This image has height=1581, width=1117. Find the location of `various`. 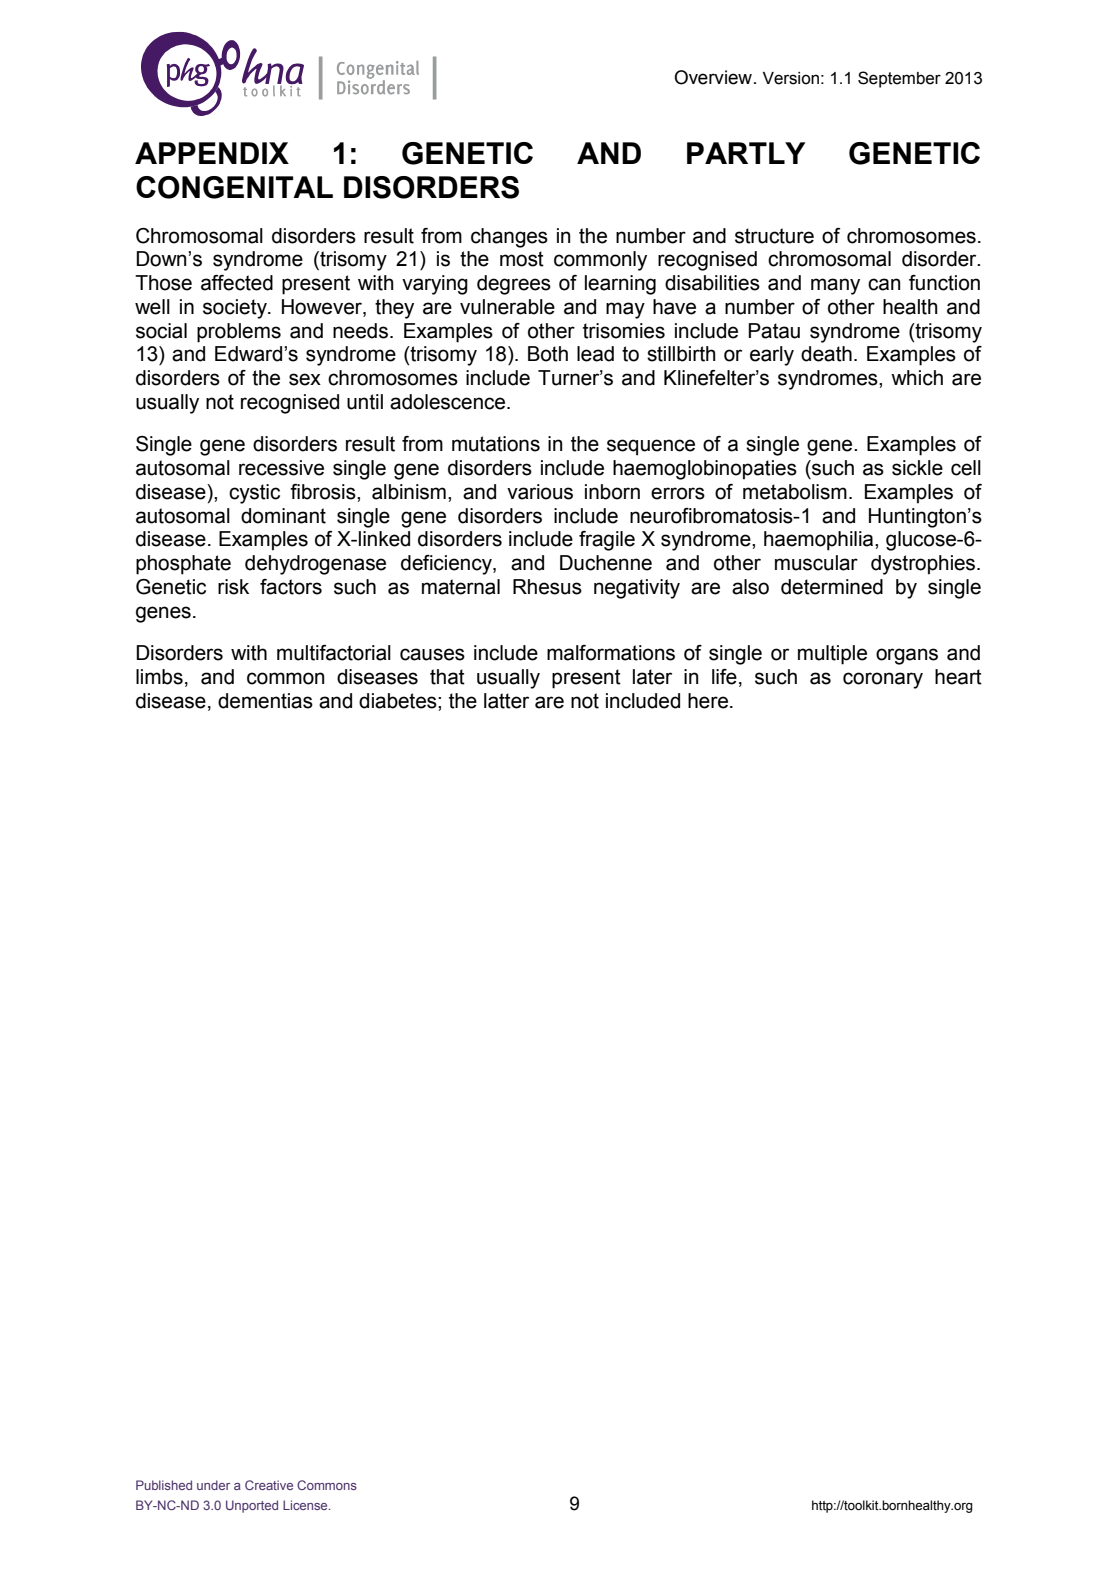

various is located at coordinates (540, 492).
